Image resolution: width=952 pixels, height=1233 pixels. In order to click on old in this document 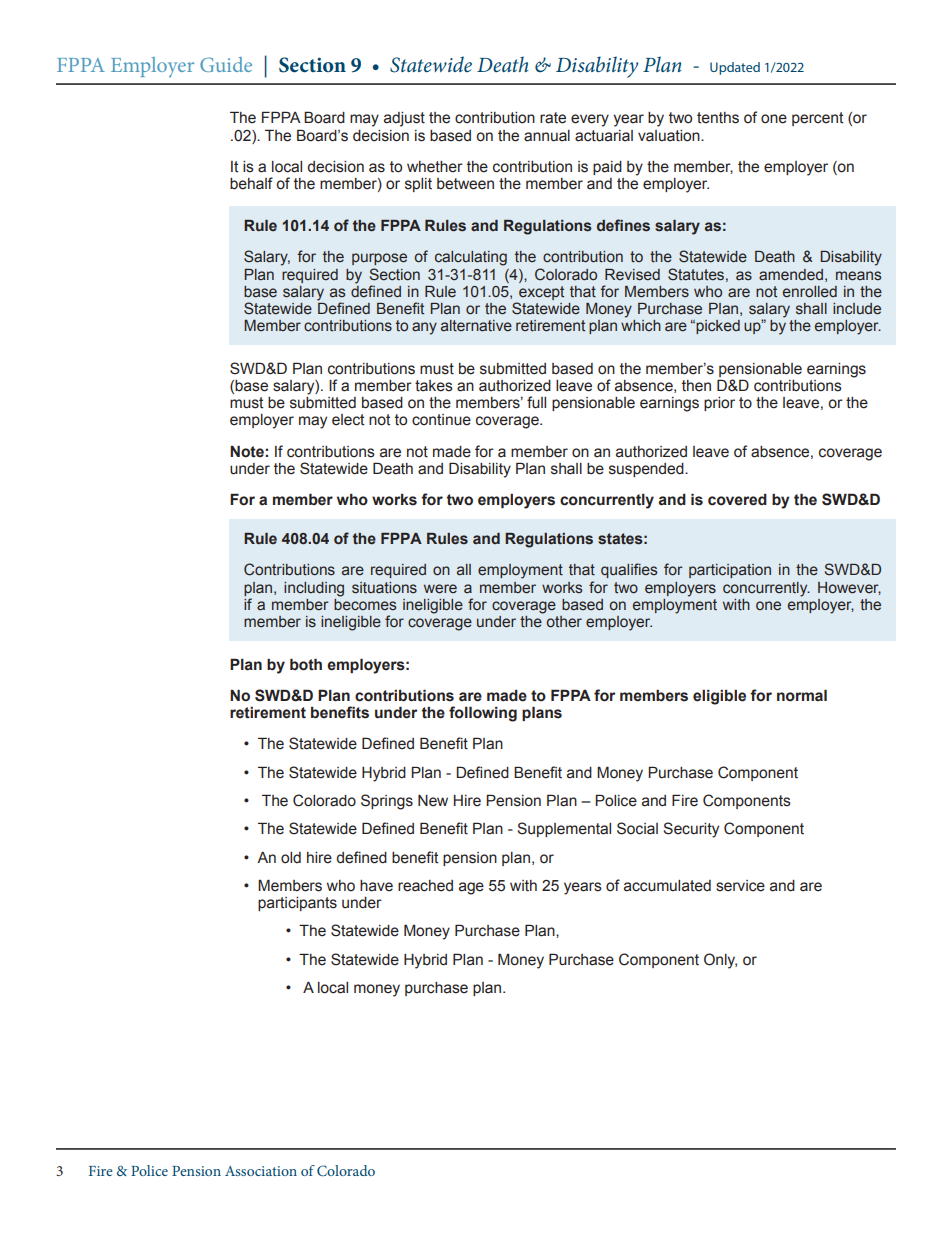, I will do `click(291, 858)`.
